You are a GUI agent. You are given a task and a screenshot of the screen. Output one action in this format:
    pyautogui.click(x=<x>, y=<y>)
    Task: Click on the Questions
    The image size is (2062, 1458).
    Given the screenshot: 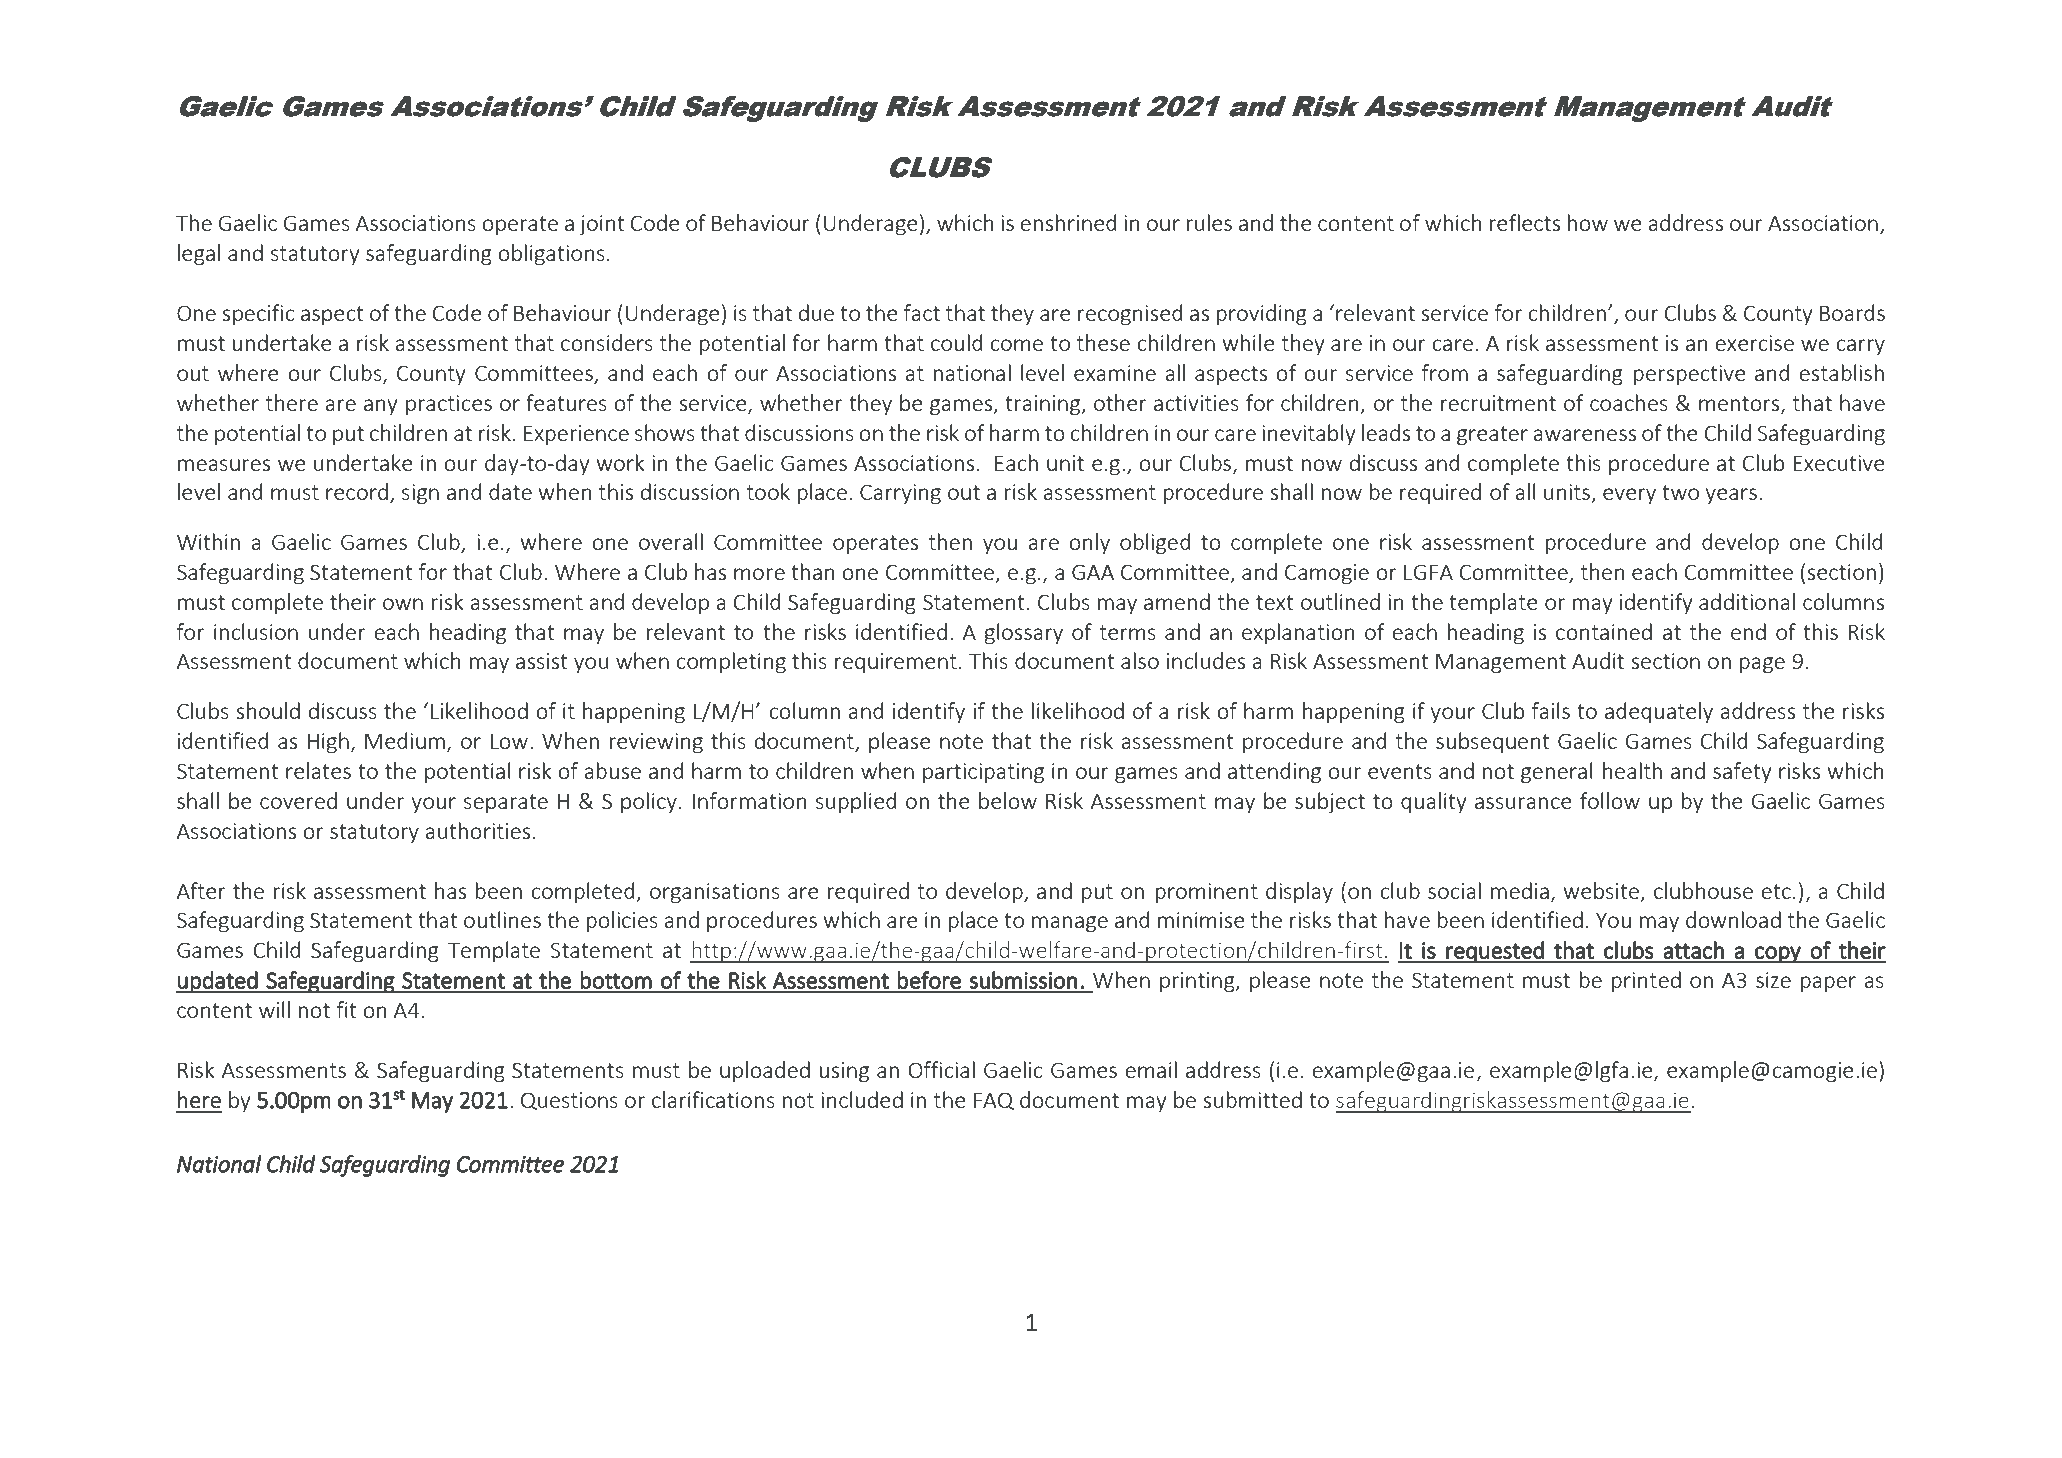 What is the action you would take?
    pyautogui.click(x=569, y=1101)
